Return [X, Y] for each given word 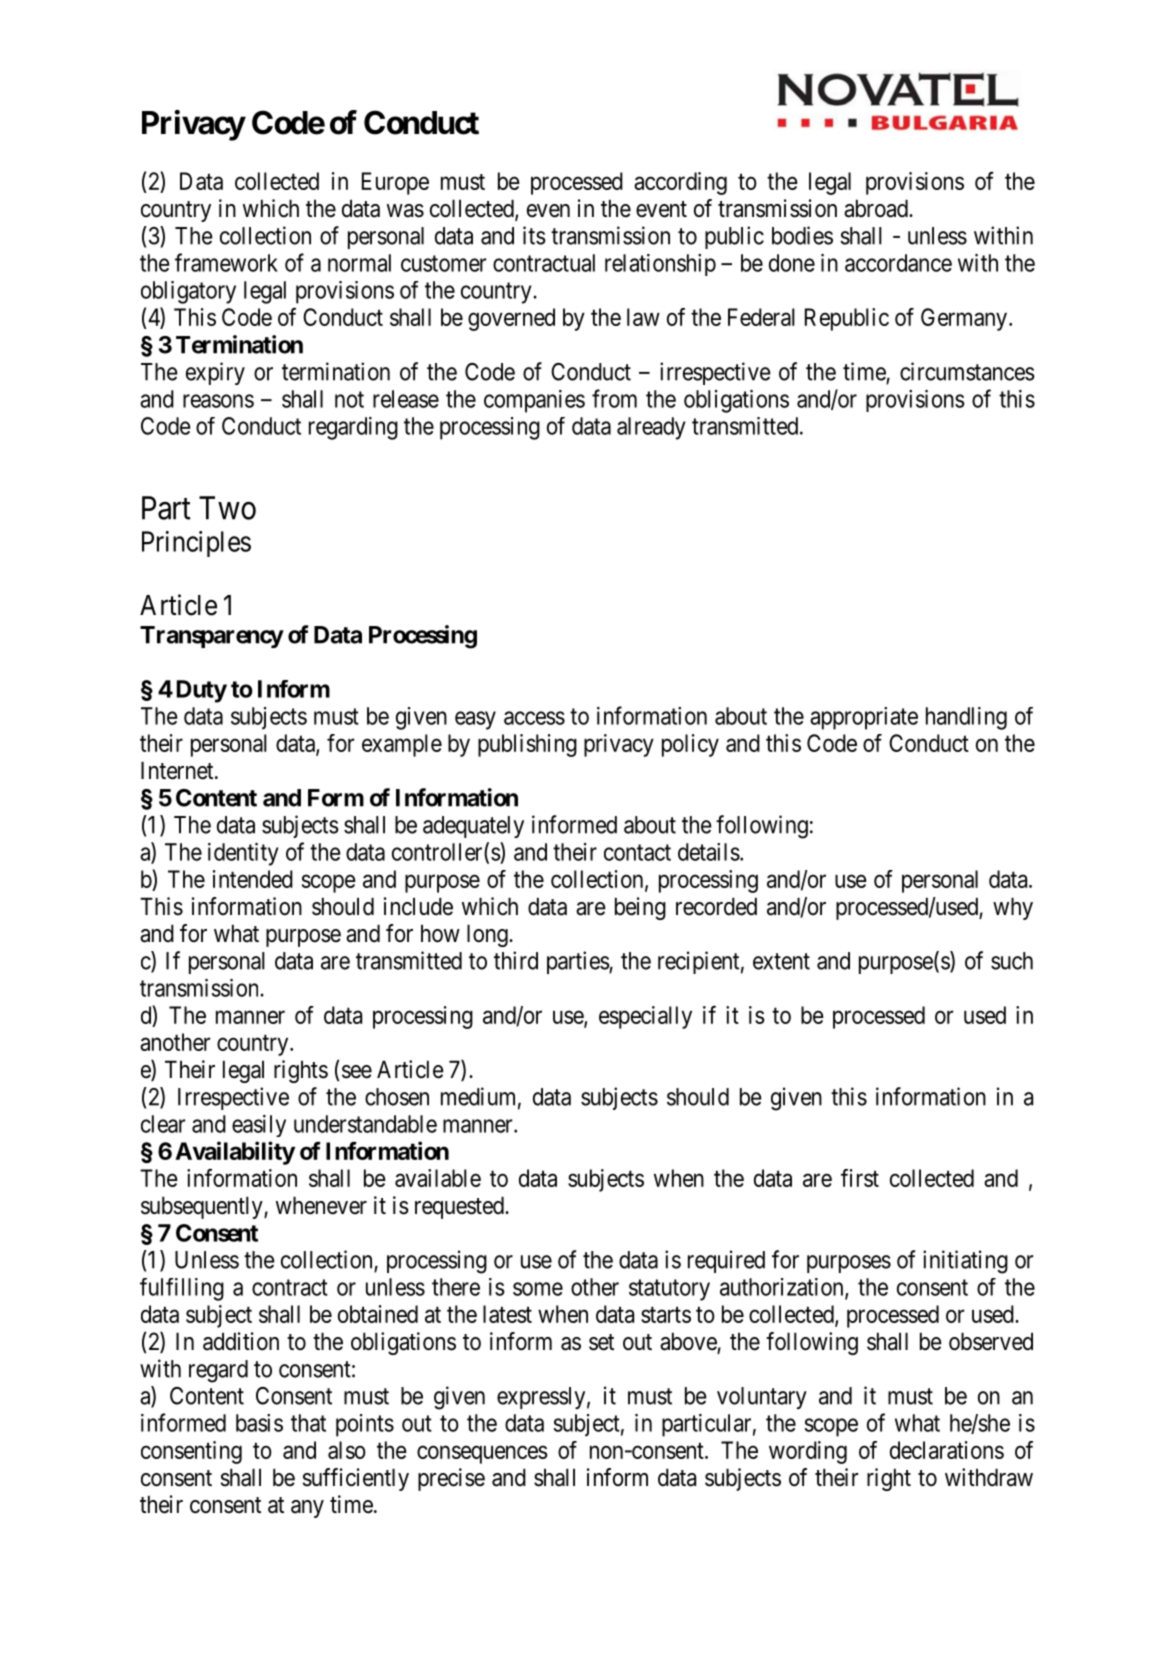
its [534, 235]
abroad [877, 208]
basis [259, 1423]
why [1013, 908]
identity [243, 854]
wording [808, 1452]
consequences [482, 1454]
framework [226, 262]
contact [637, 852]
